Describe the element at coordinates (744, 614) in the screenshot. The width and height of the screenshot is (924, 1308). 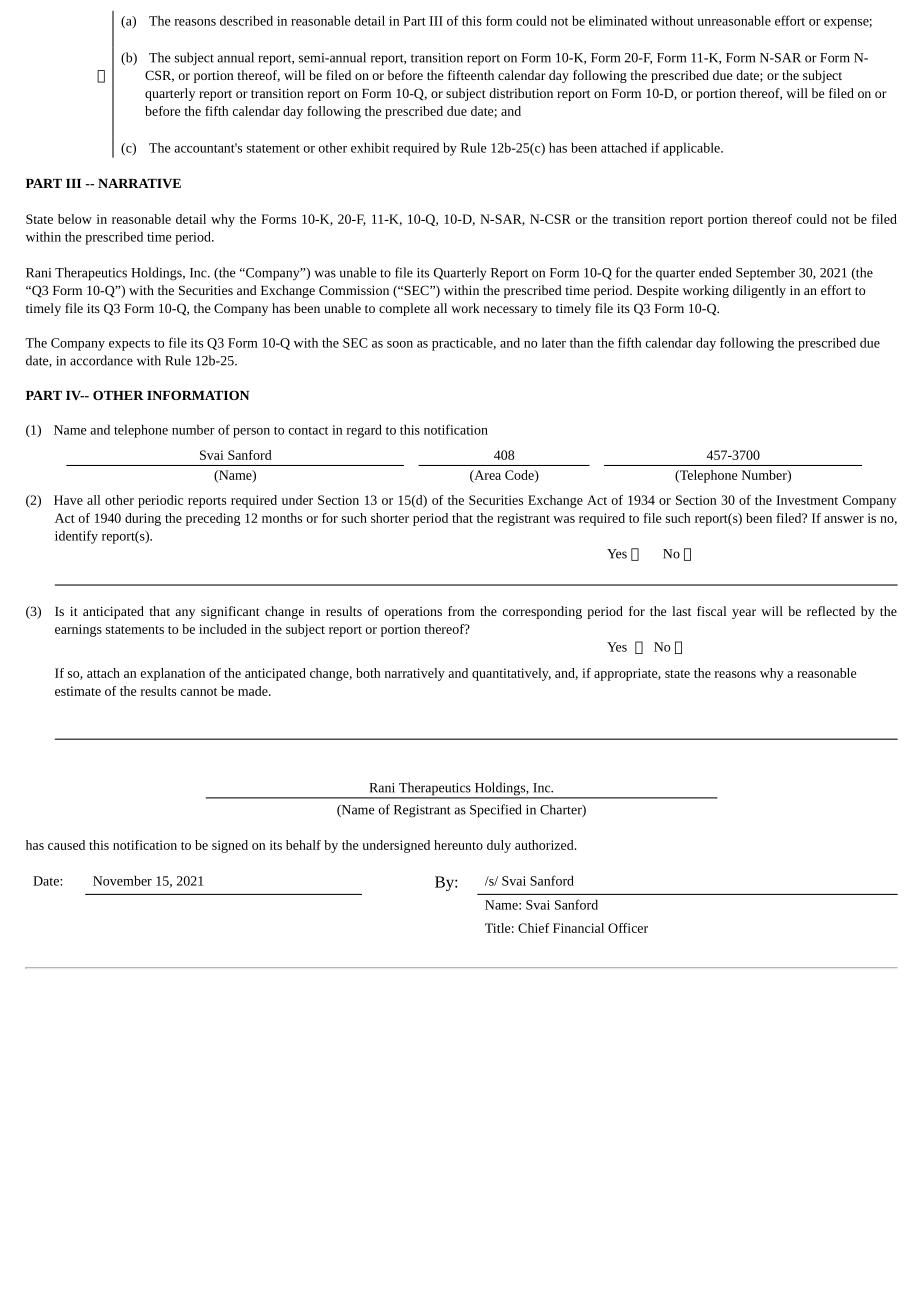
I see `year` at that location.
